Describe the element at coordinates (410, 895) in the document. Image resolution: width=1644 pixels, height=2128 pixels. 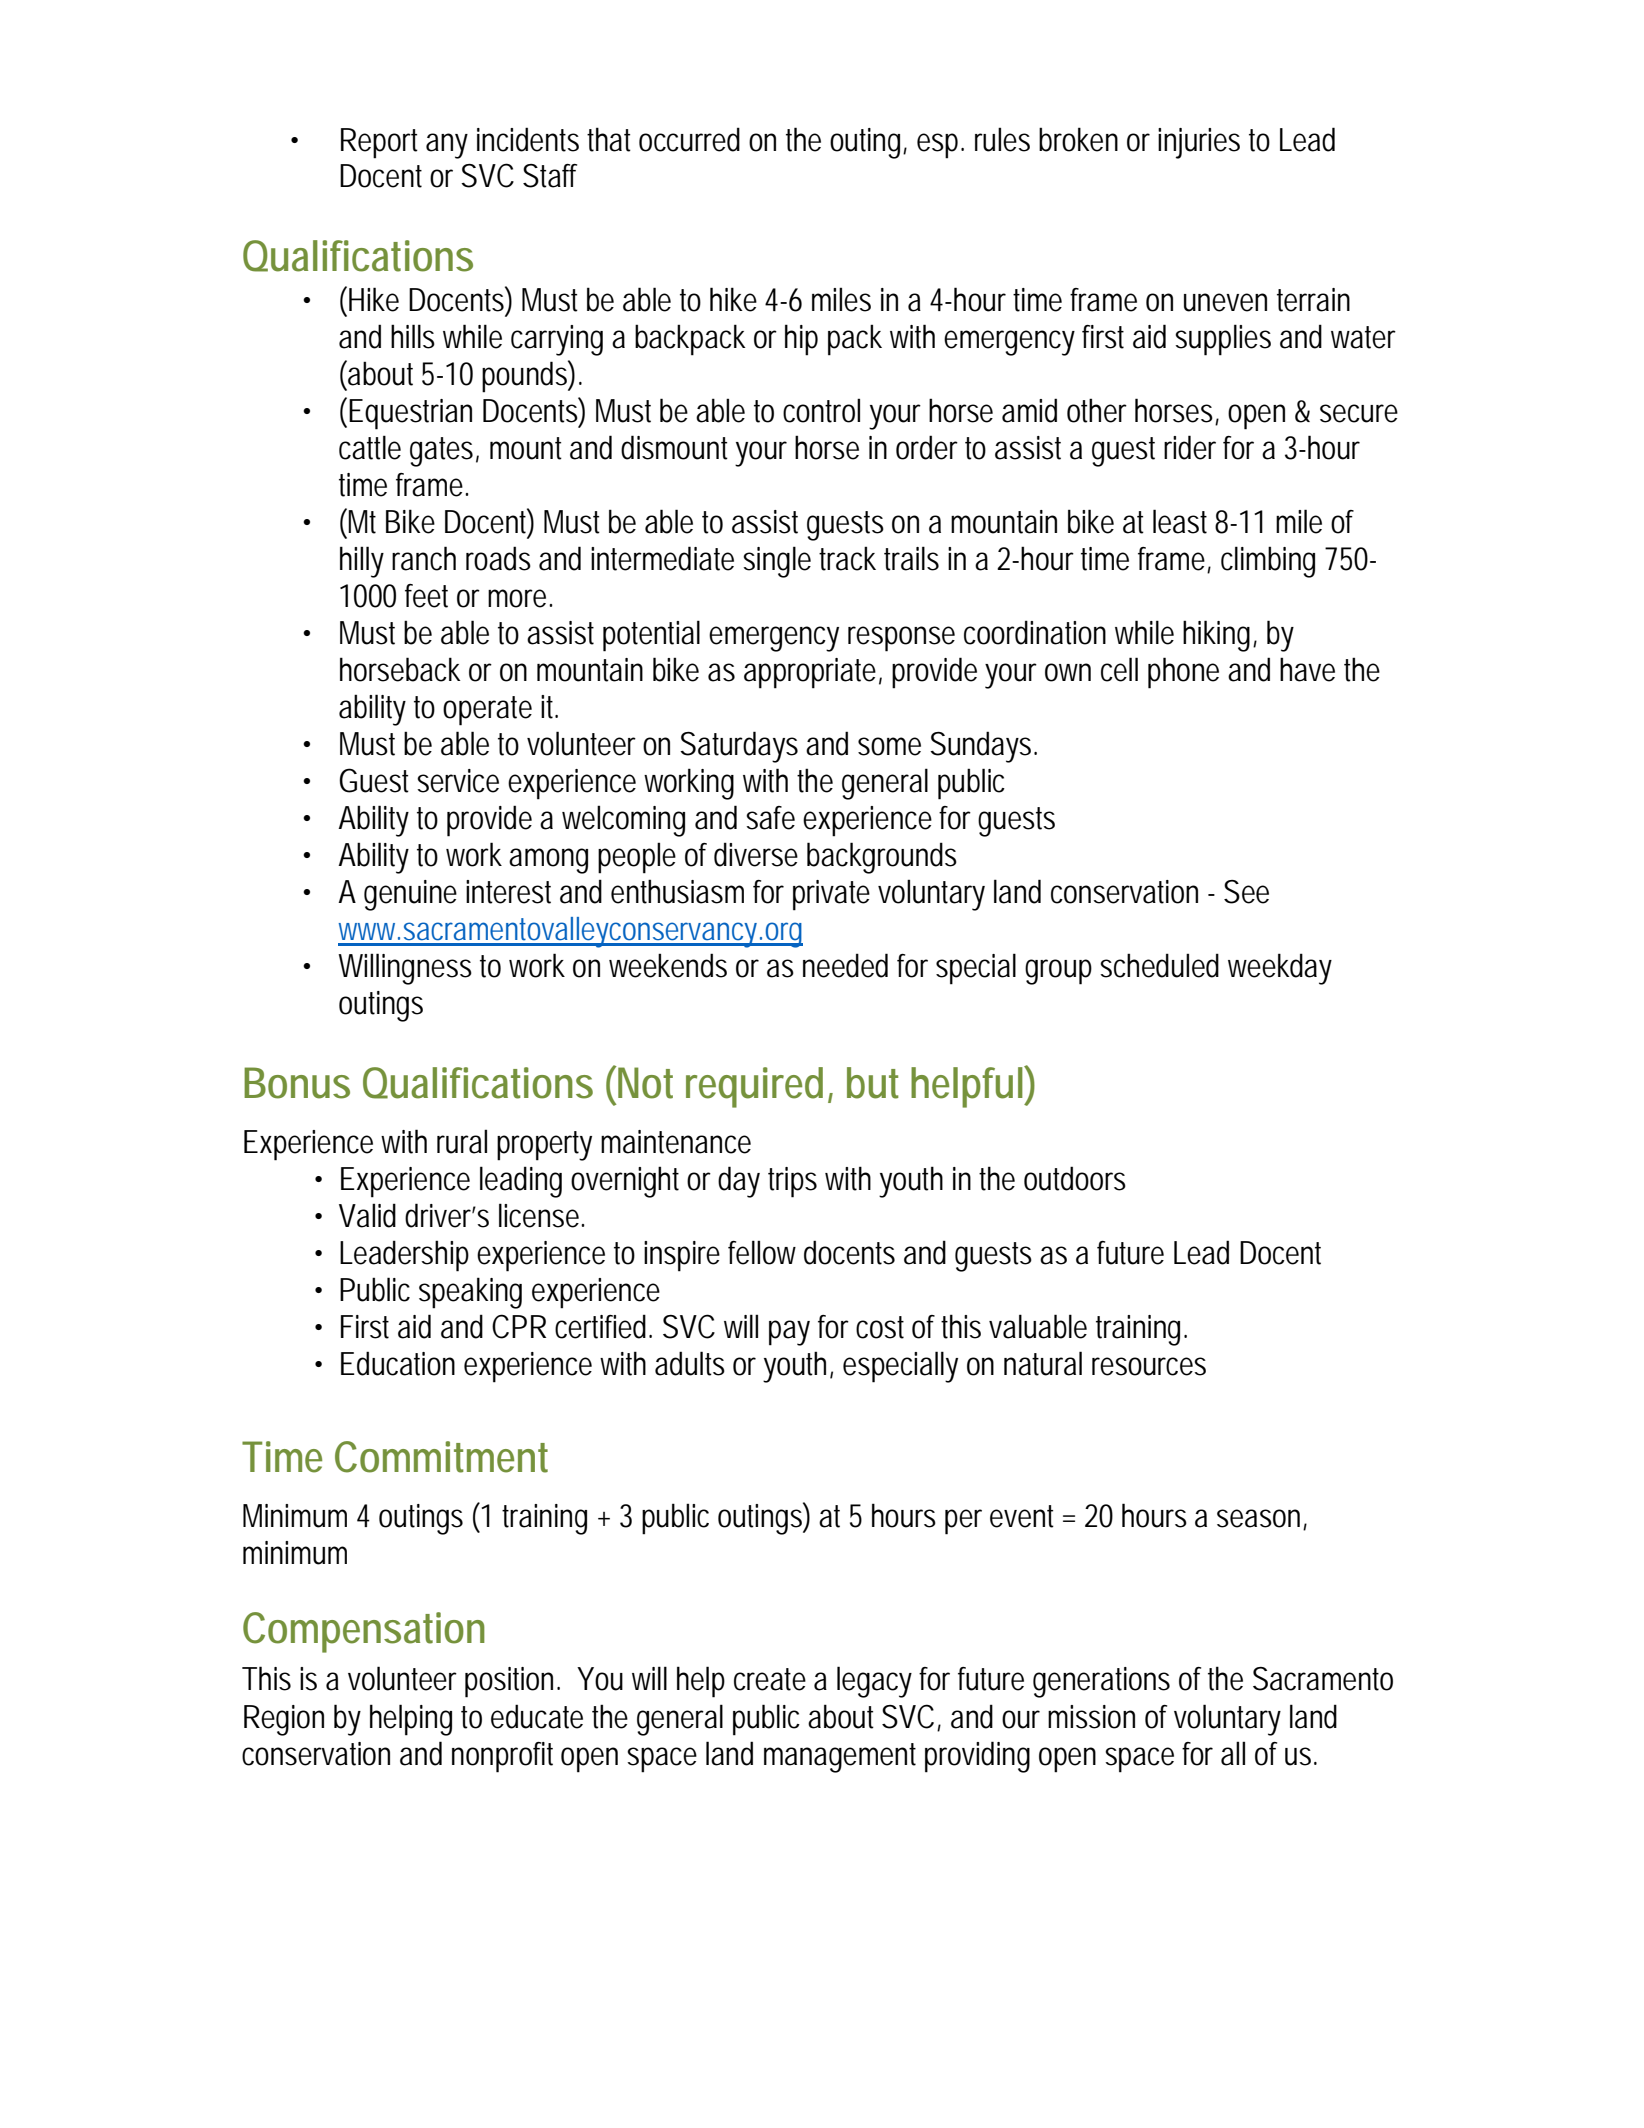
I see `genuine` at that location.
